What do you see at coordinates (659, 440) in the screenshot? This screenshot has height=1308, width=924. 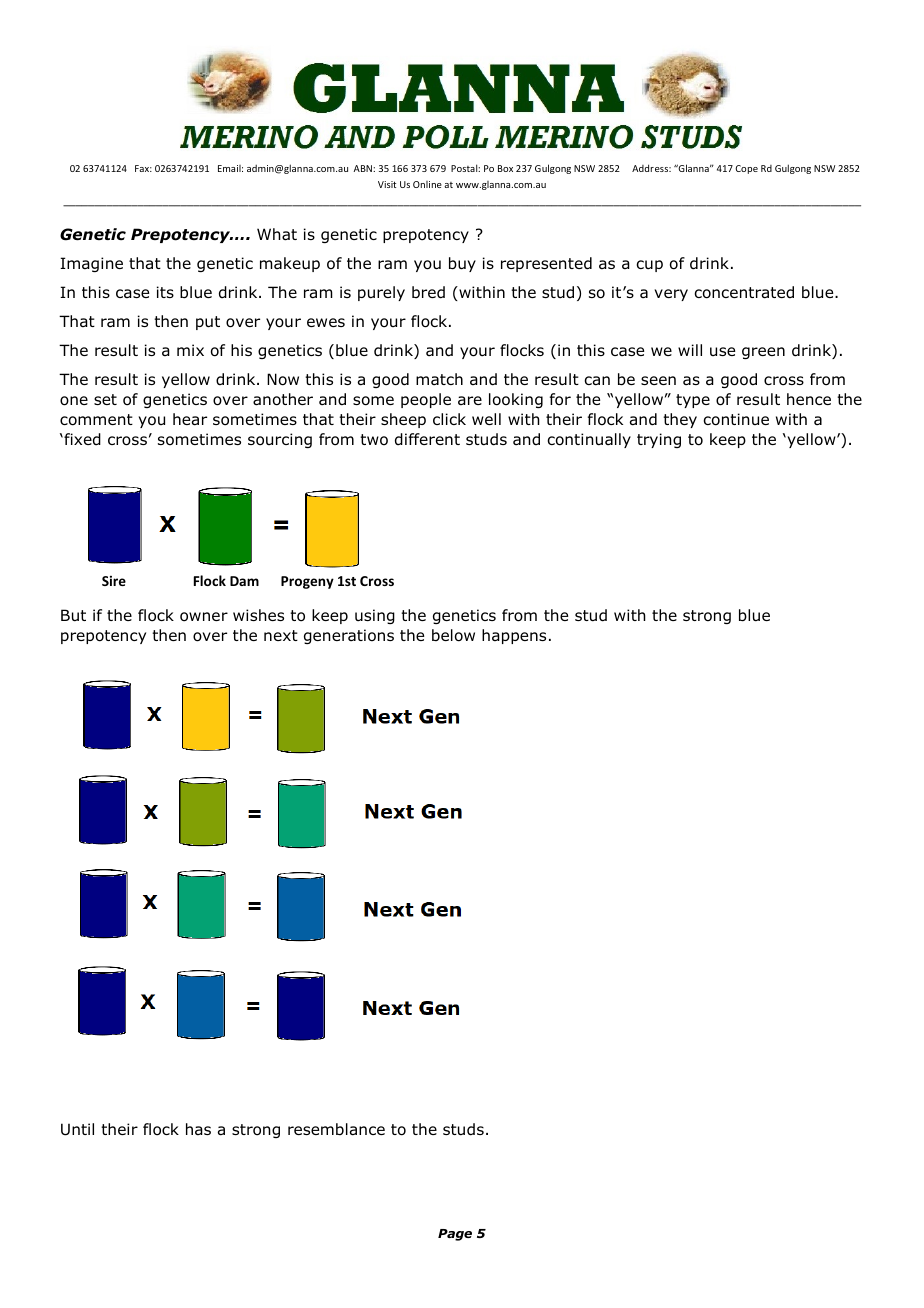 I see `trying` at bounding box center [659, 440].
